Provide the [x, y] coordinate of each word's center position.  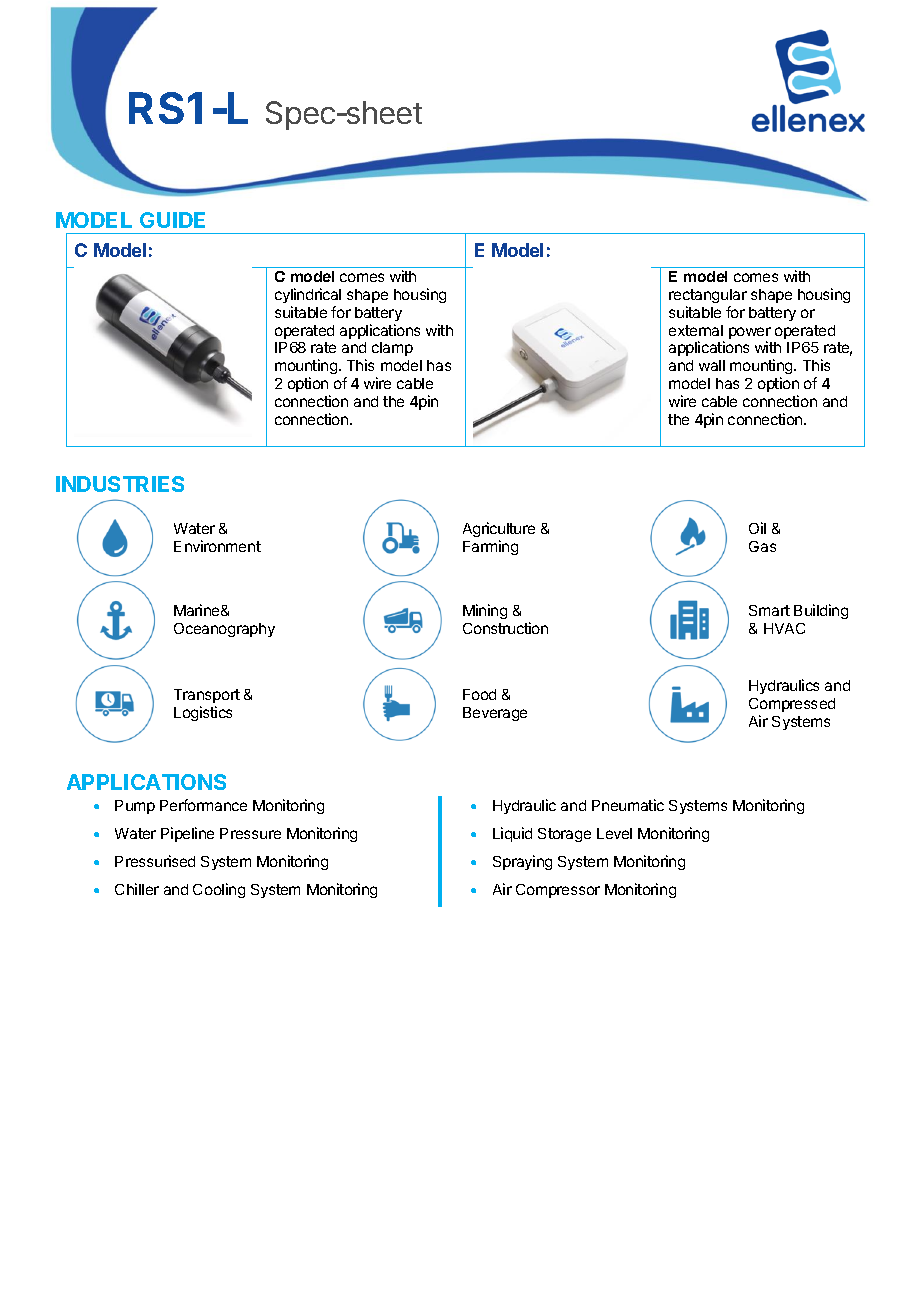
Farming [490, 547]
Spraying [522, 862]
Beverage [495, 714]
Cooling [219, 890]
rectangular [708, 296]
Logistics [203, 713]
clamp [392, 349]
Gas [762, 546]
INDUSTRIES [120, 484]
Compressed [792, 705]
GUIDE [172, 220]
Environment [217, 546]
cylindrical [308, 295]
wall [712, 365]
